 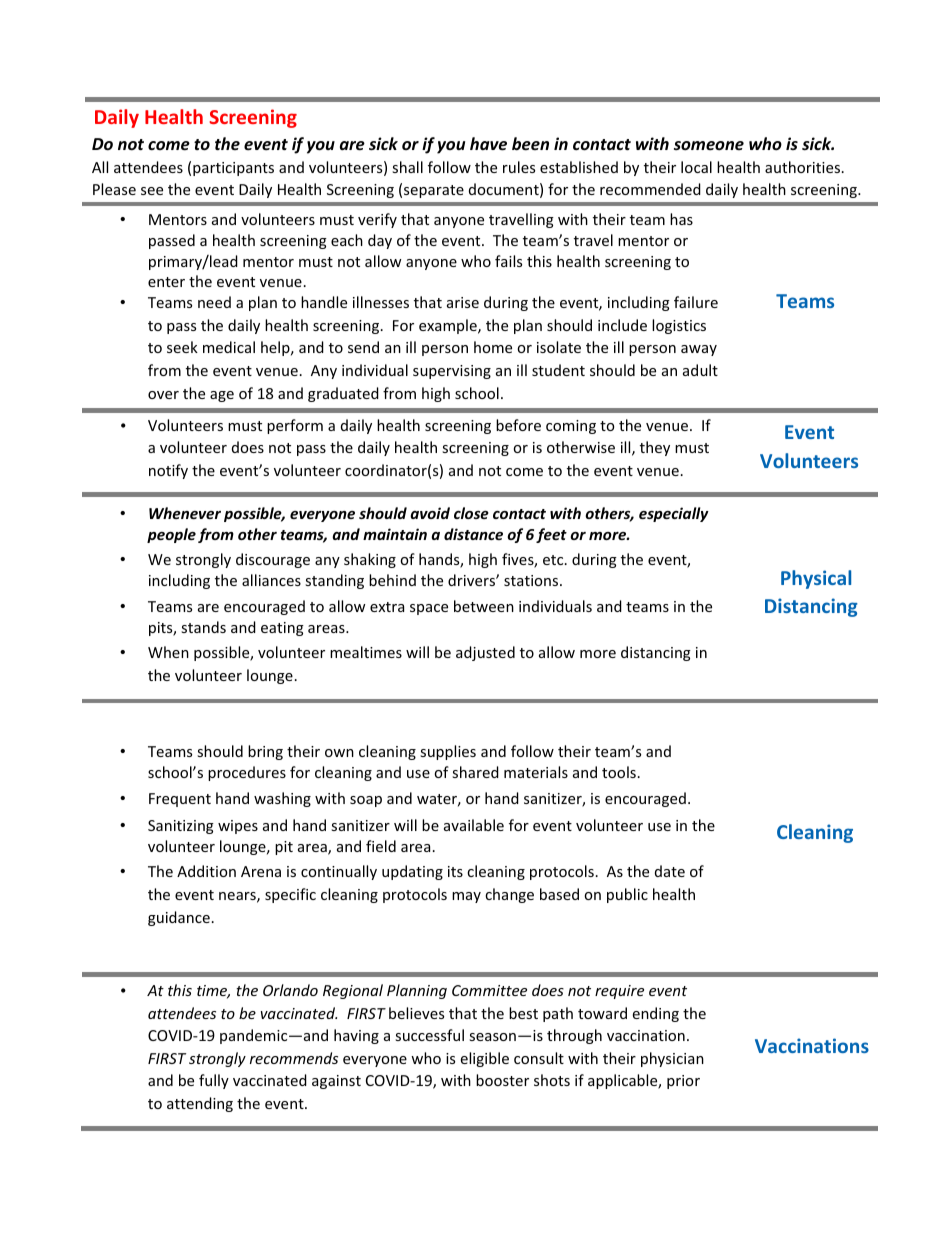 I want to click on local, so click(x=696, y=167).
